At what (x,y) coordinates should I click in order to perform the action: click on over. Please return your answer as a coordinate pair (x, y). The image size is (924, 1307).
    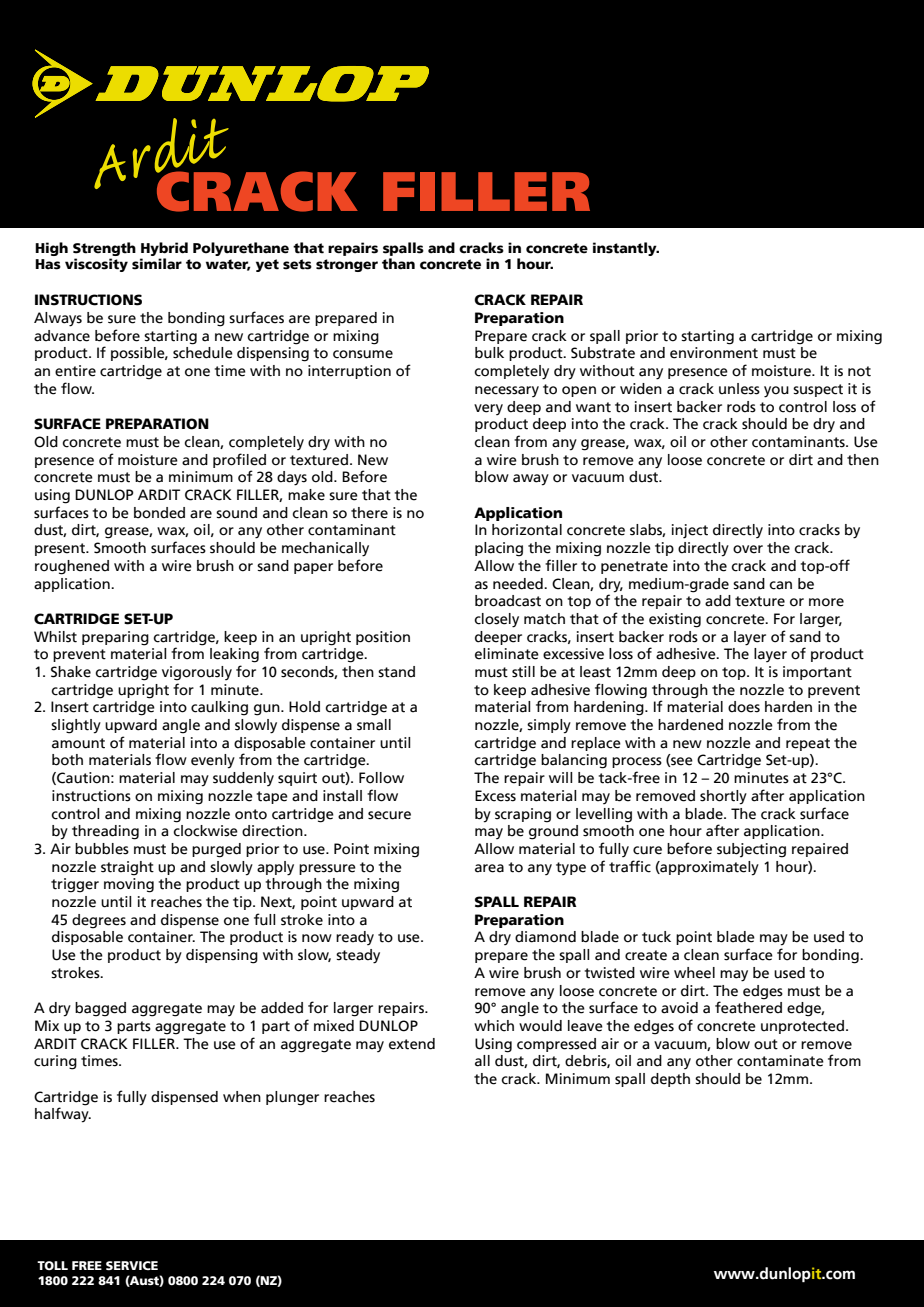
    Looking at the image, I should click on (748, 549).
